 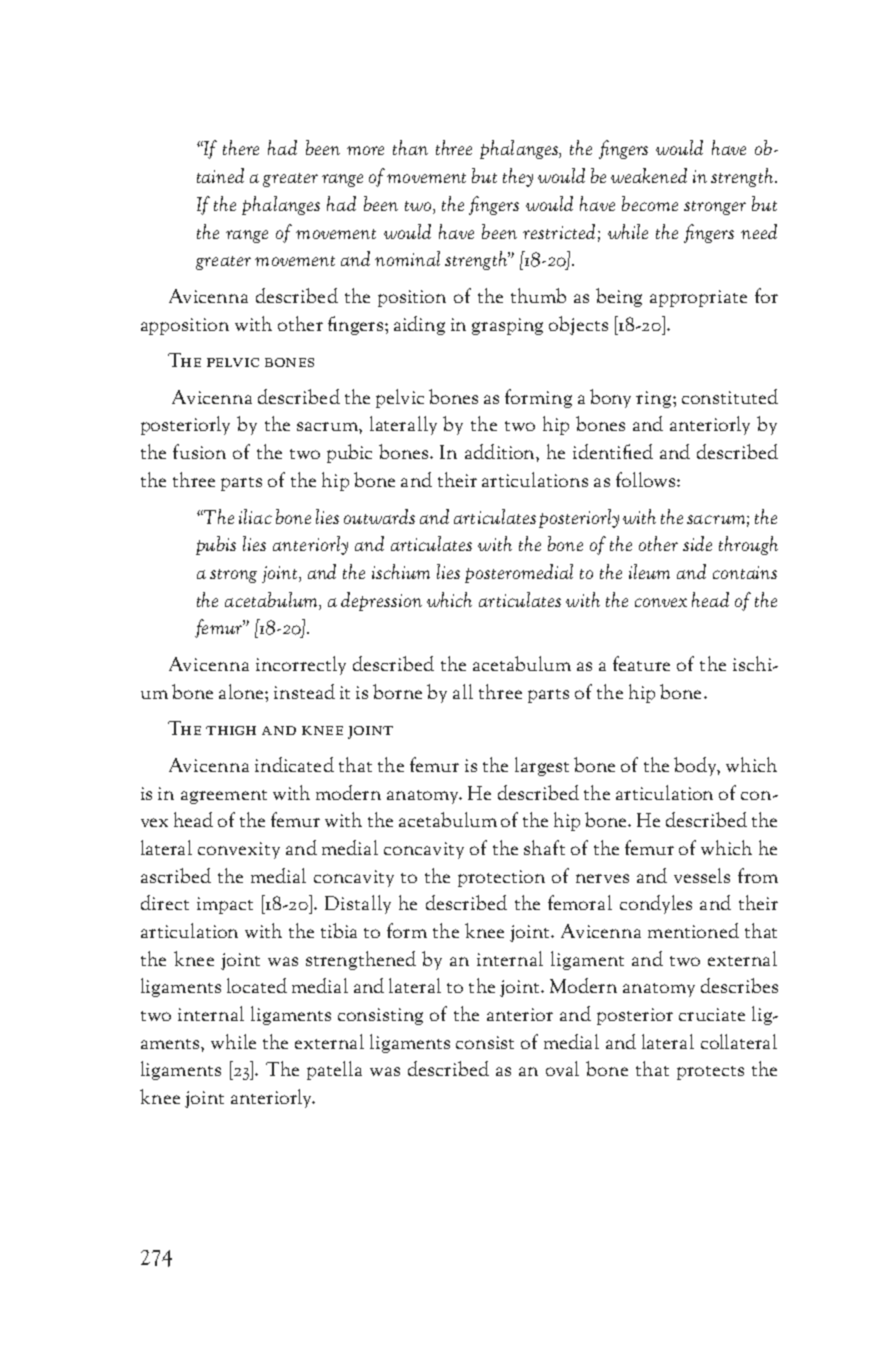 What do you see at coordinates (241, 147) in the screenshot?
I see `there` at bounding box center [241, 147].
